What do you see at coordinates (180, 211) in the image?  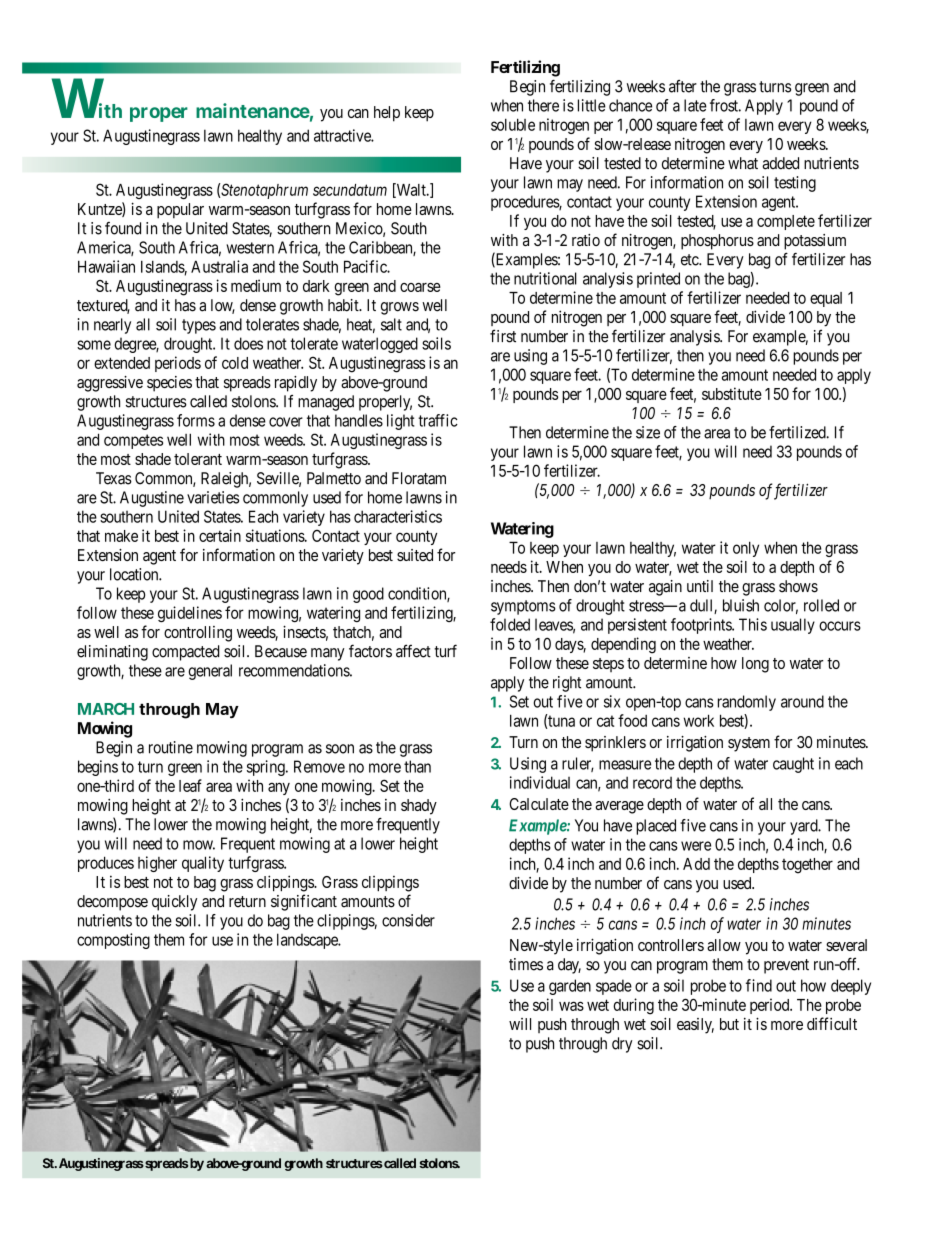 I see `popular` at bounding box center [180, 211].
